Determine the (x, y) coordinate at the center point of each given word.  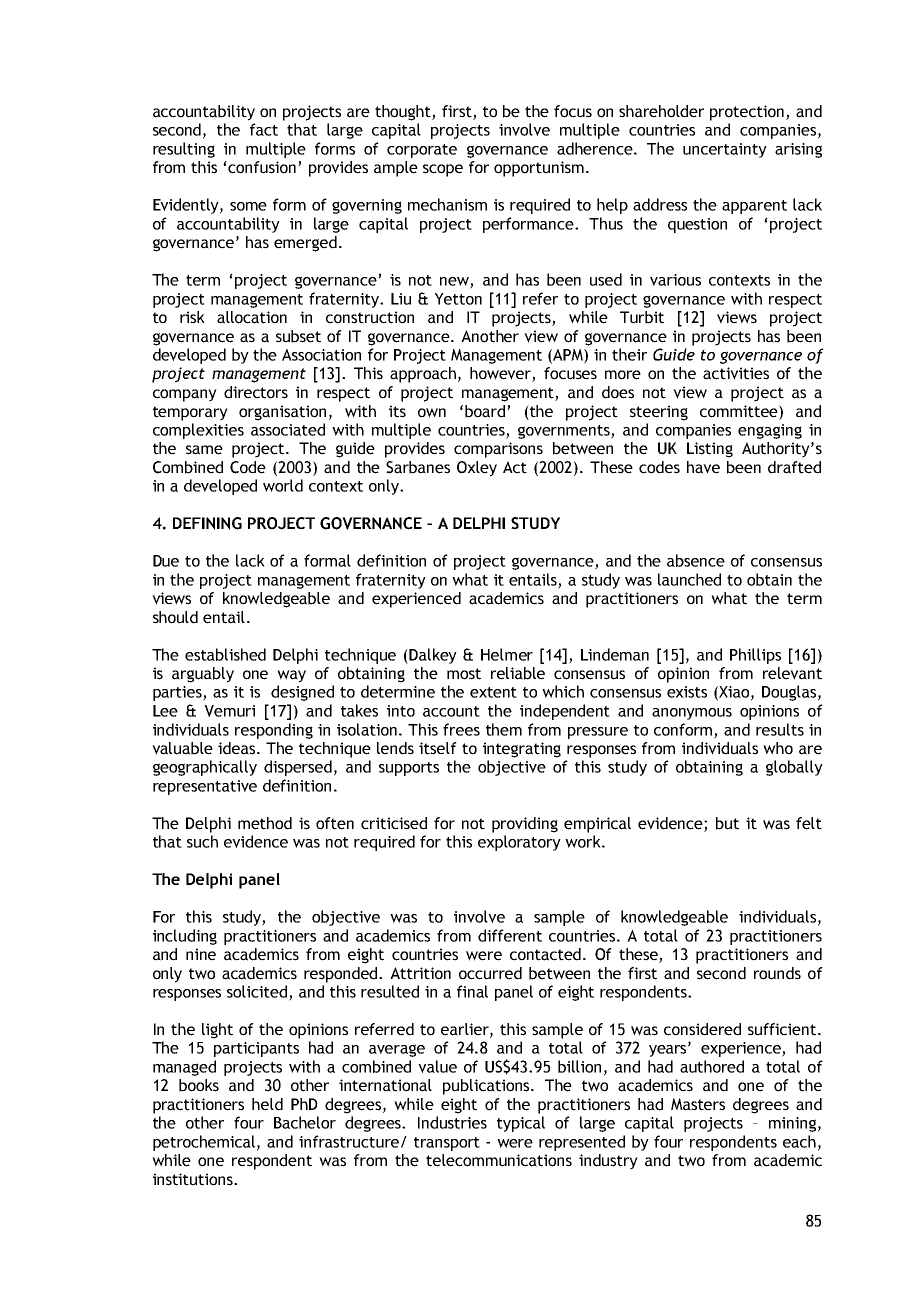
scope (443, 170)
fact (264, 129)
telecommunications (499, 1160)
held (267, 1104)
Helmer (507, 654)
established (225, 654)
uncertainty (725, 150)
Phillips (755, 656)
